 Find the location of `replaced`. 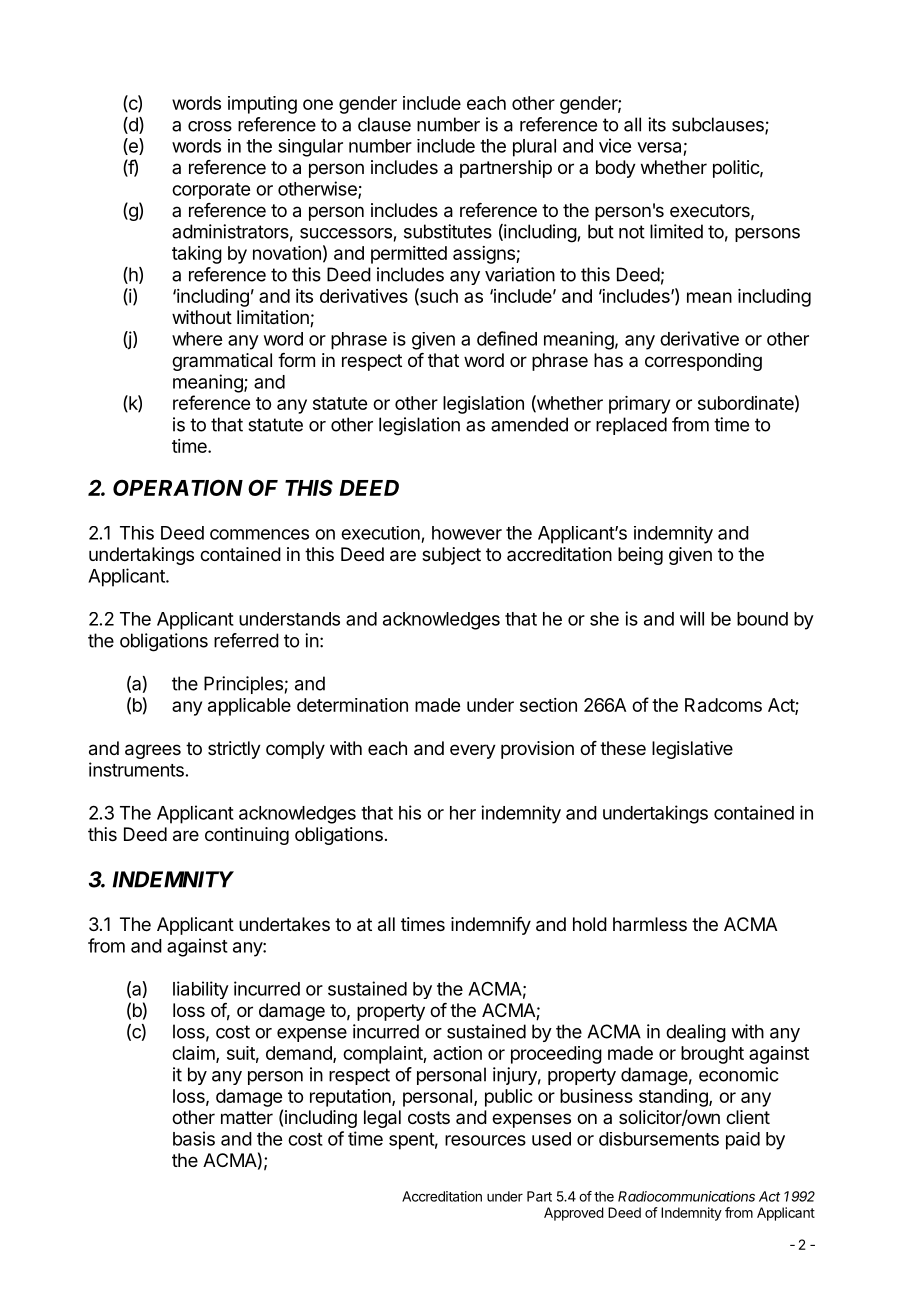

replaced is located at coordinates (631, 426).
